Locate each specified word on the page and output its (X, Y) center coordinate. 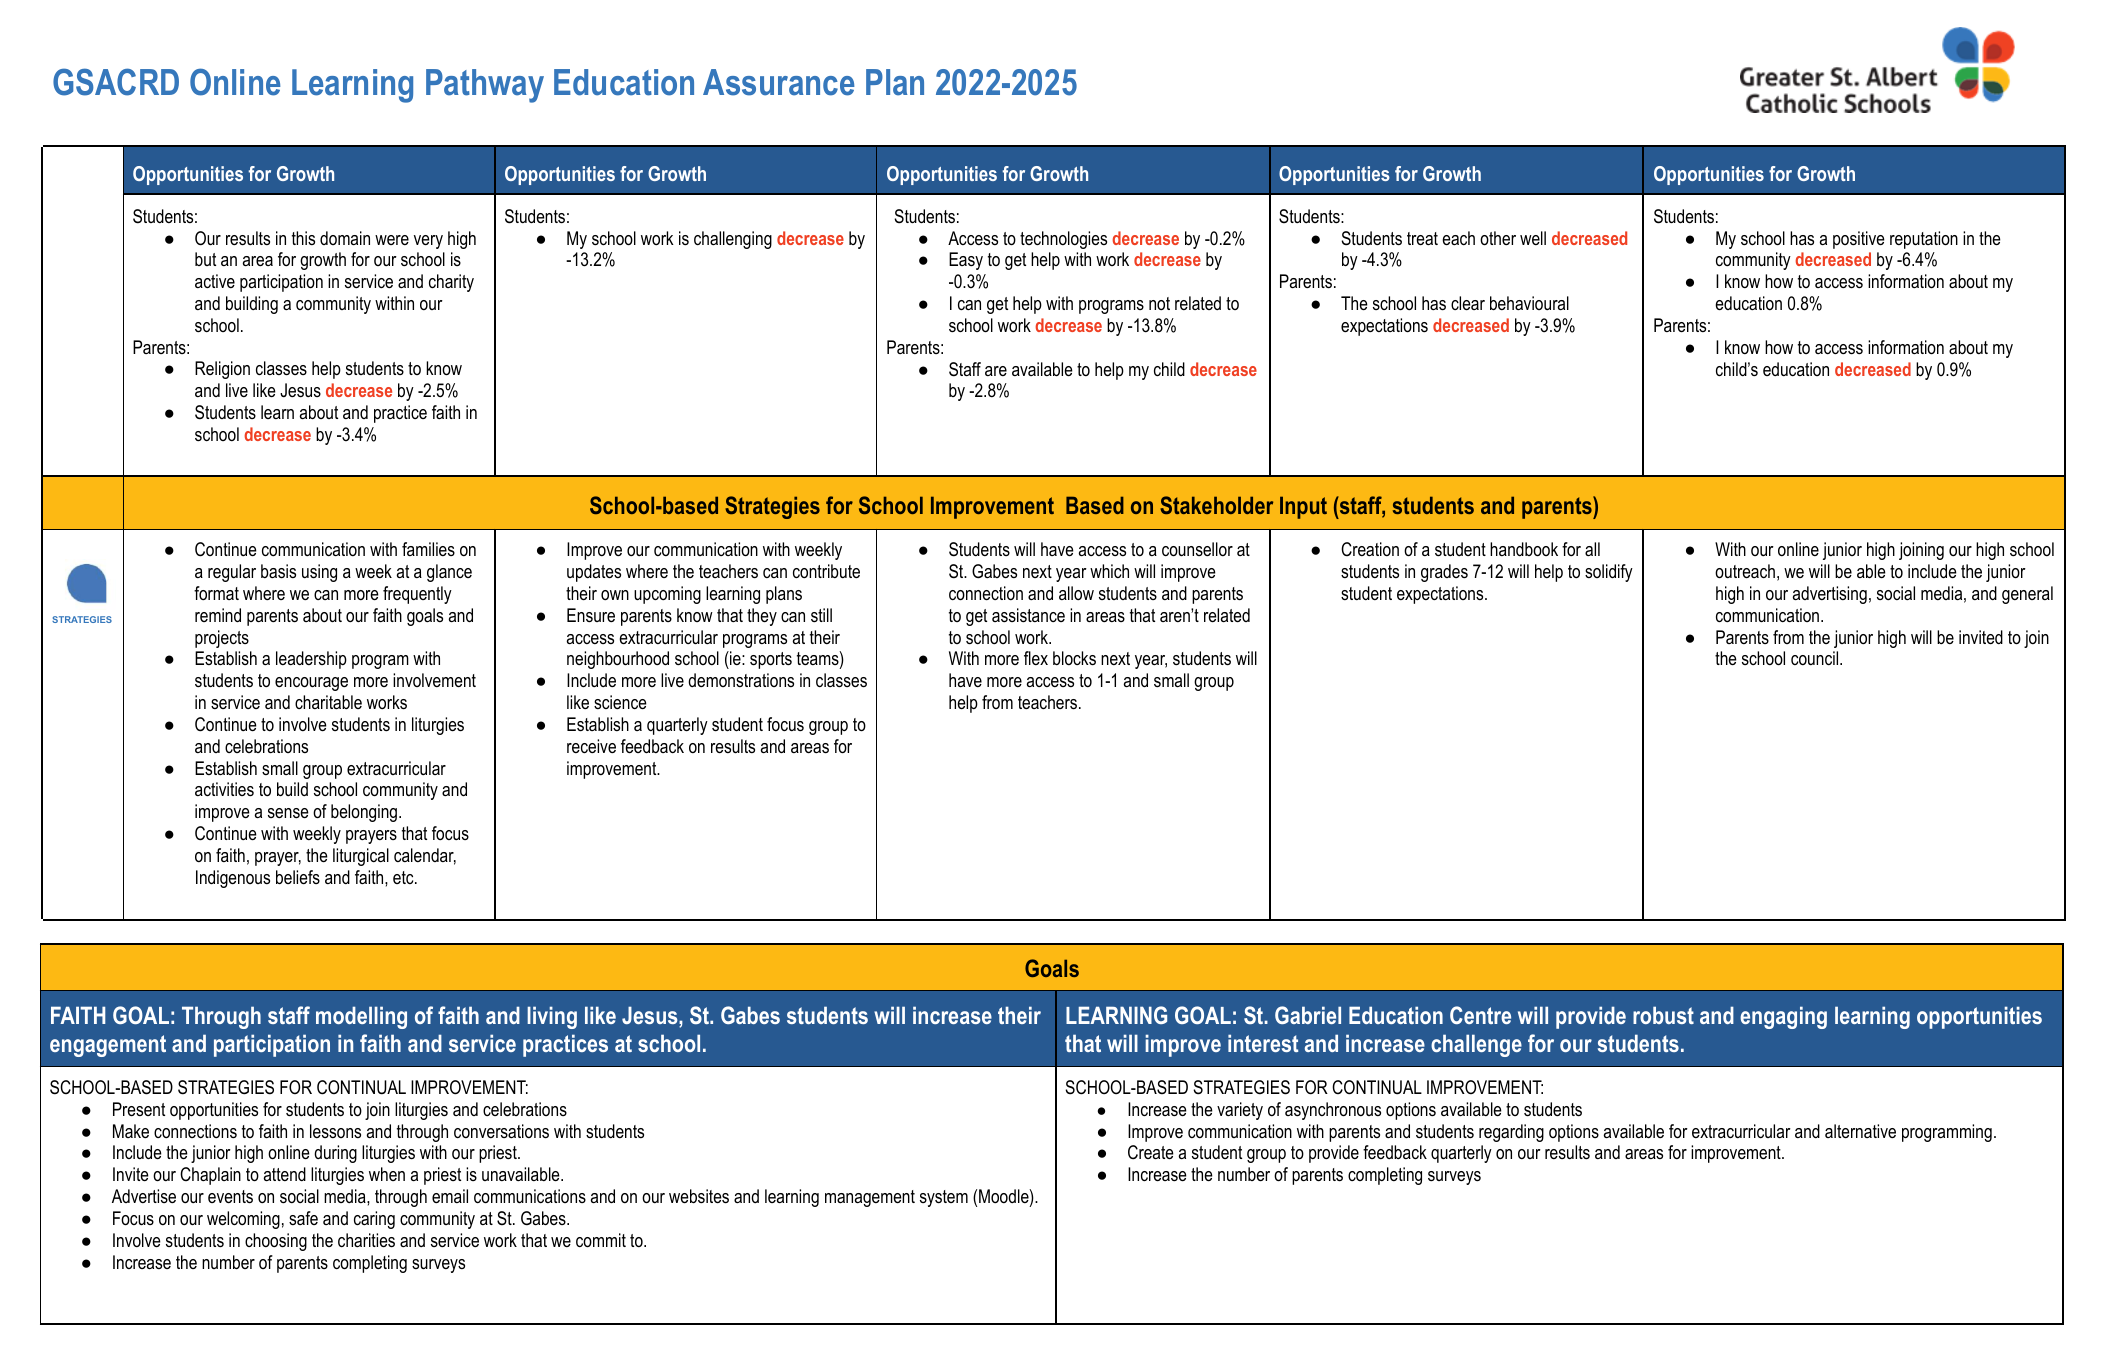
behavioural (1529, 303)
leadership (311, 660)
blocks (1074, 658)
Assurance (779, 82)
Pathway (485, 86)
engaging (1783, 1017)
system (944, 1198)
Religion (222, 370)
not (1159, 303)
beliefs (298, 877)
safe (303, 1218)
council (1816, 658)
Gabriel (1308, 1015)
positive (1859, 240)
